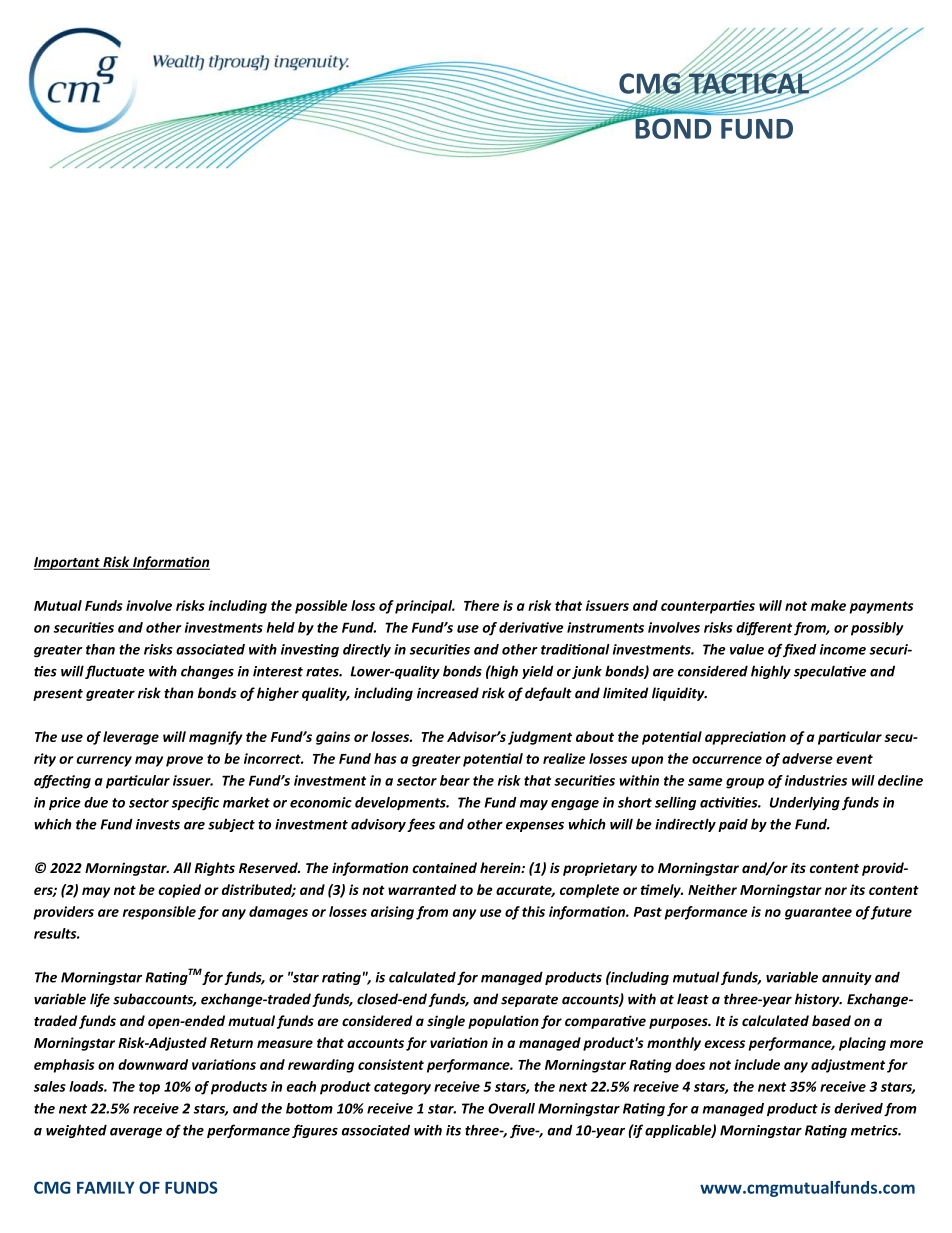 This page has height=1233, width=952. What do you see at coordinates (100, 1000) in the page?
I see `life` at bounding box center [100, 1000].
